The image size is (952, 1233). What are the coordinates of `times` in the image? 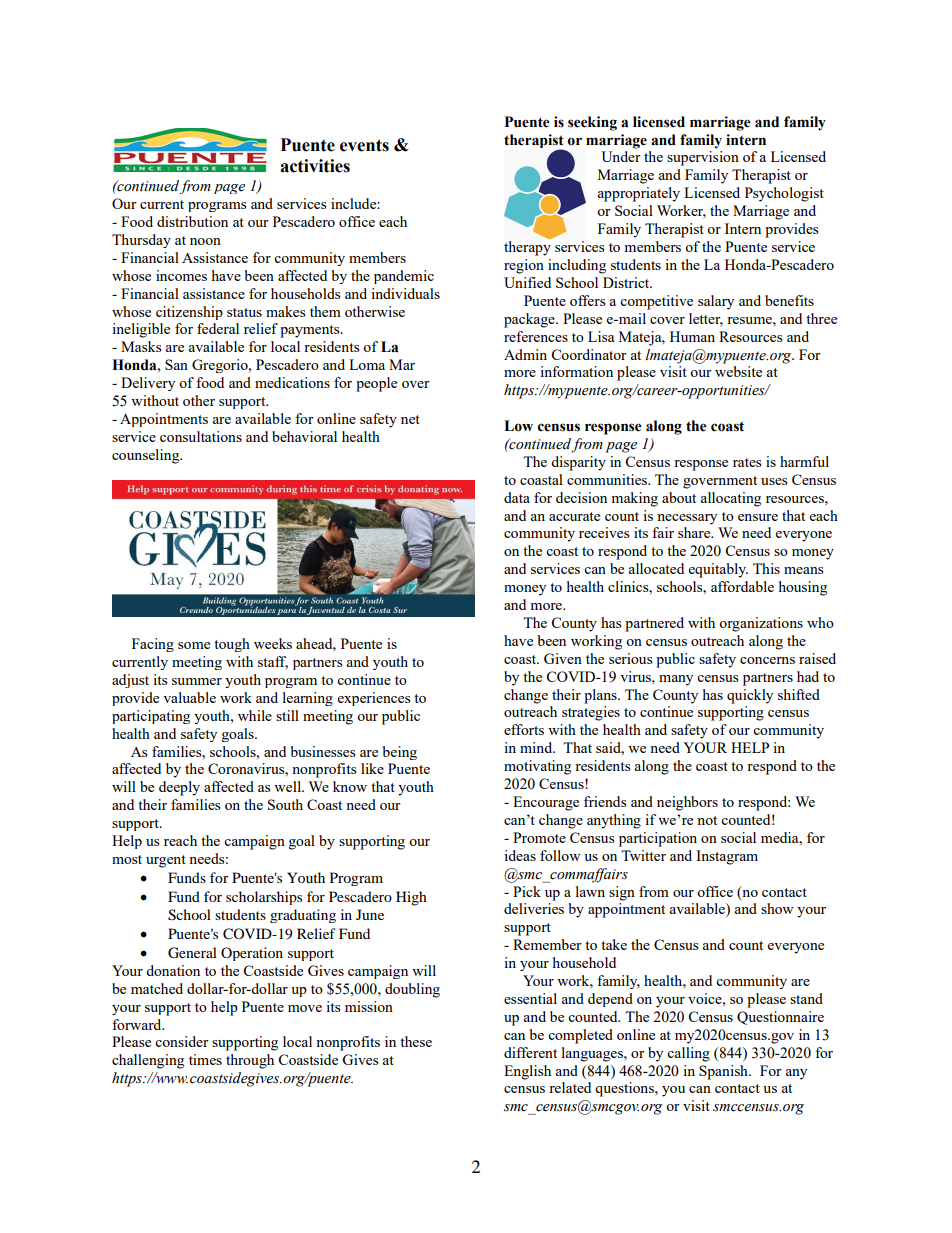 It's located at (205, 1059).
